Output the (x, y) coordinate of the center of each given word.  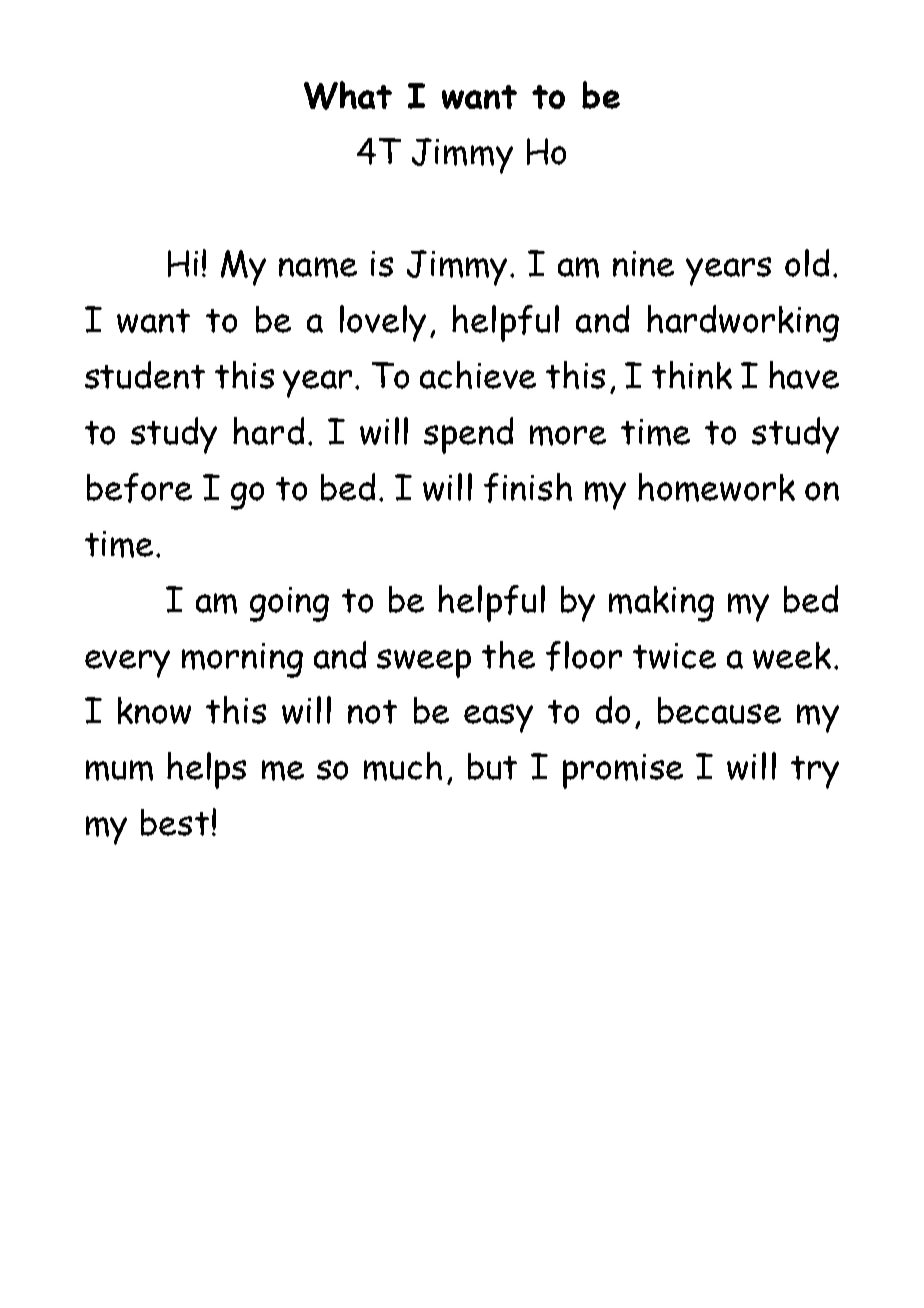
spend (468, 435)
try (815, 772)
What (348, 95)
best (175, 822)
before (139, 488)
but (492, 766)
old (807, 263)
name (318, 267)
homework (716, 487)
